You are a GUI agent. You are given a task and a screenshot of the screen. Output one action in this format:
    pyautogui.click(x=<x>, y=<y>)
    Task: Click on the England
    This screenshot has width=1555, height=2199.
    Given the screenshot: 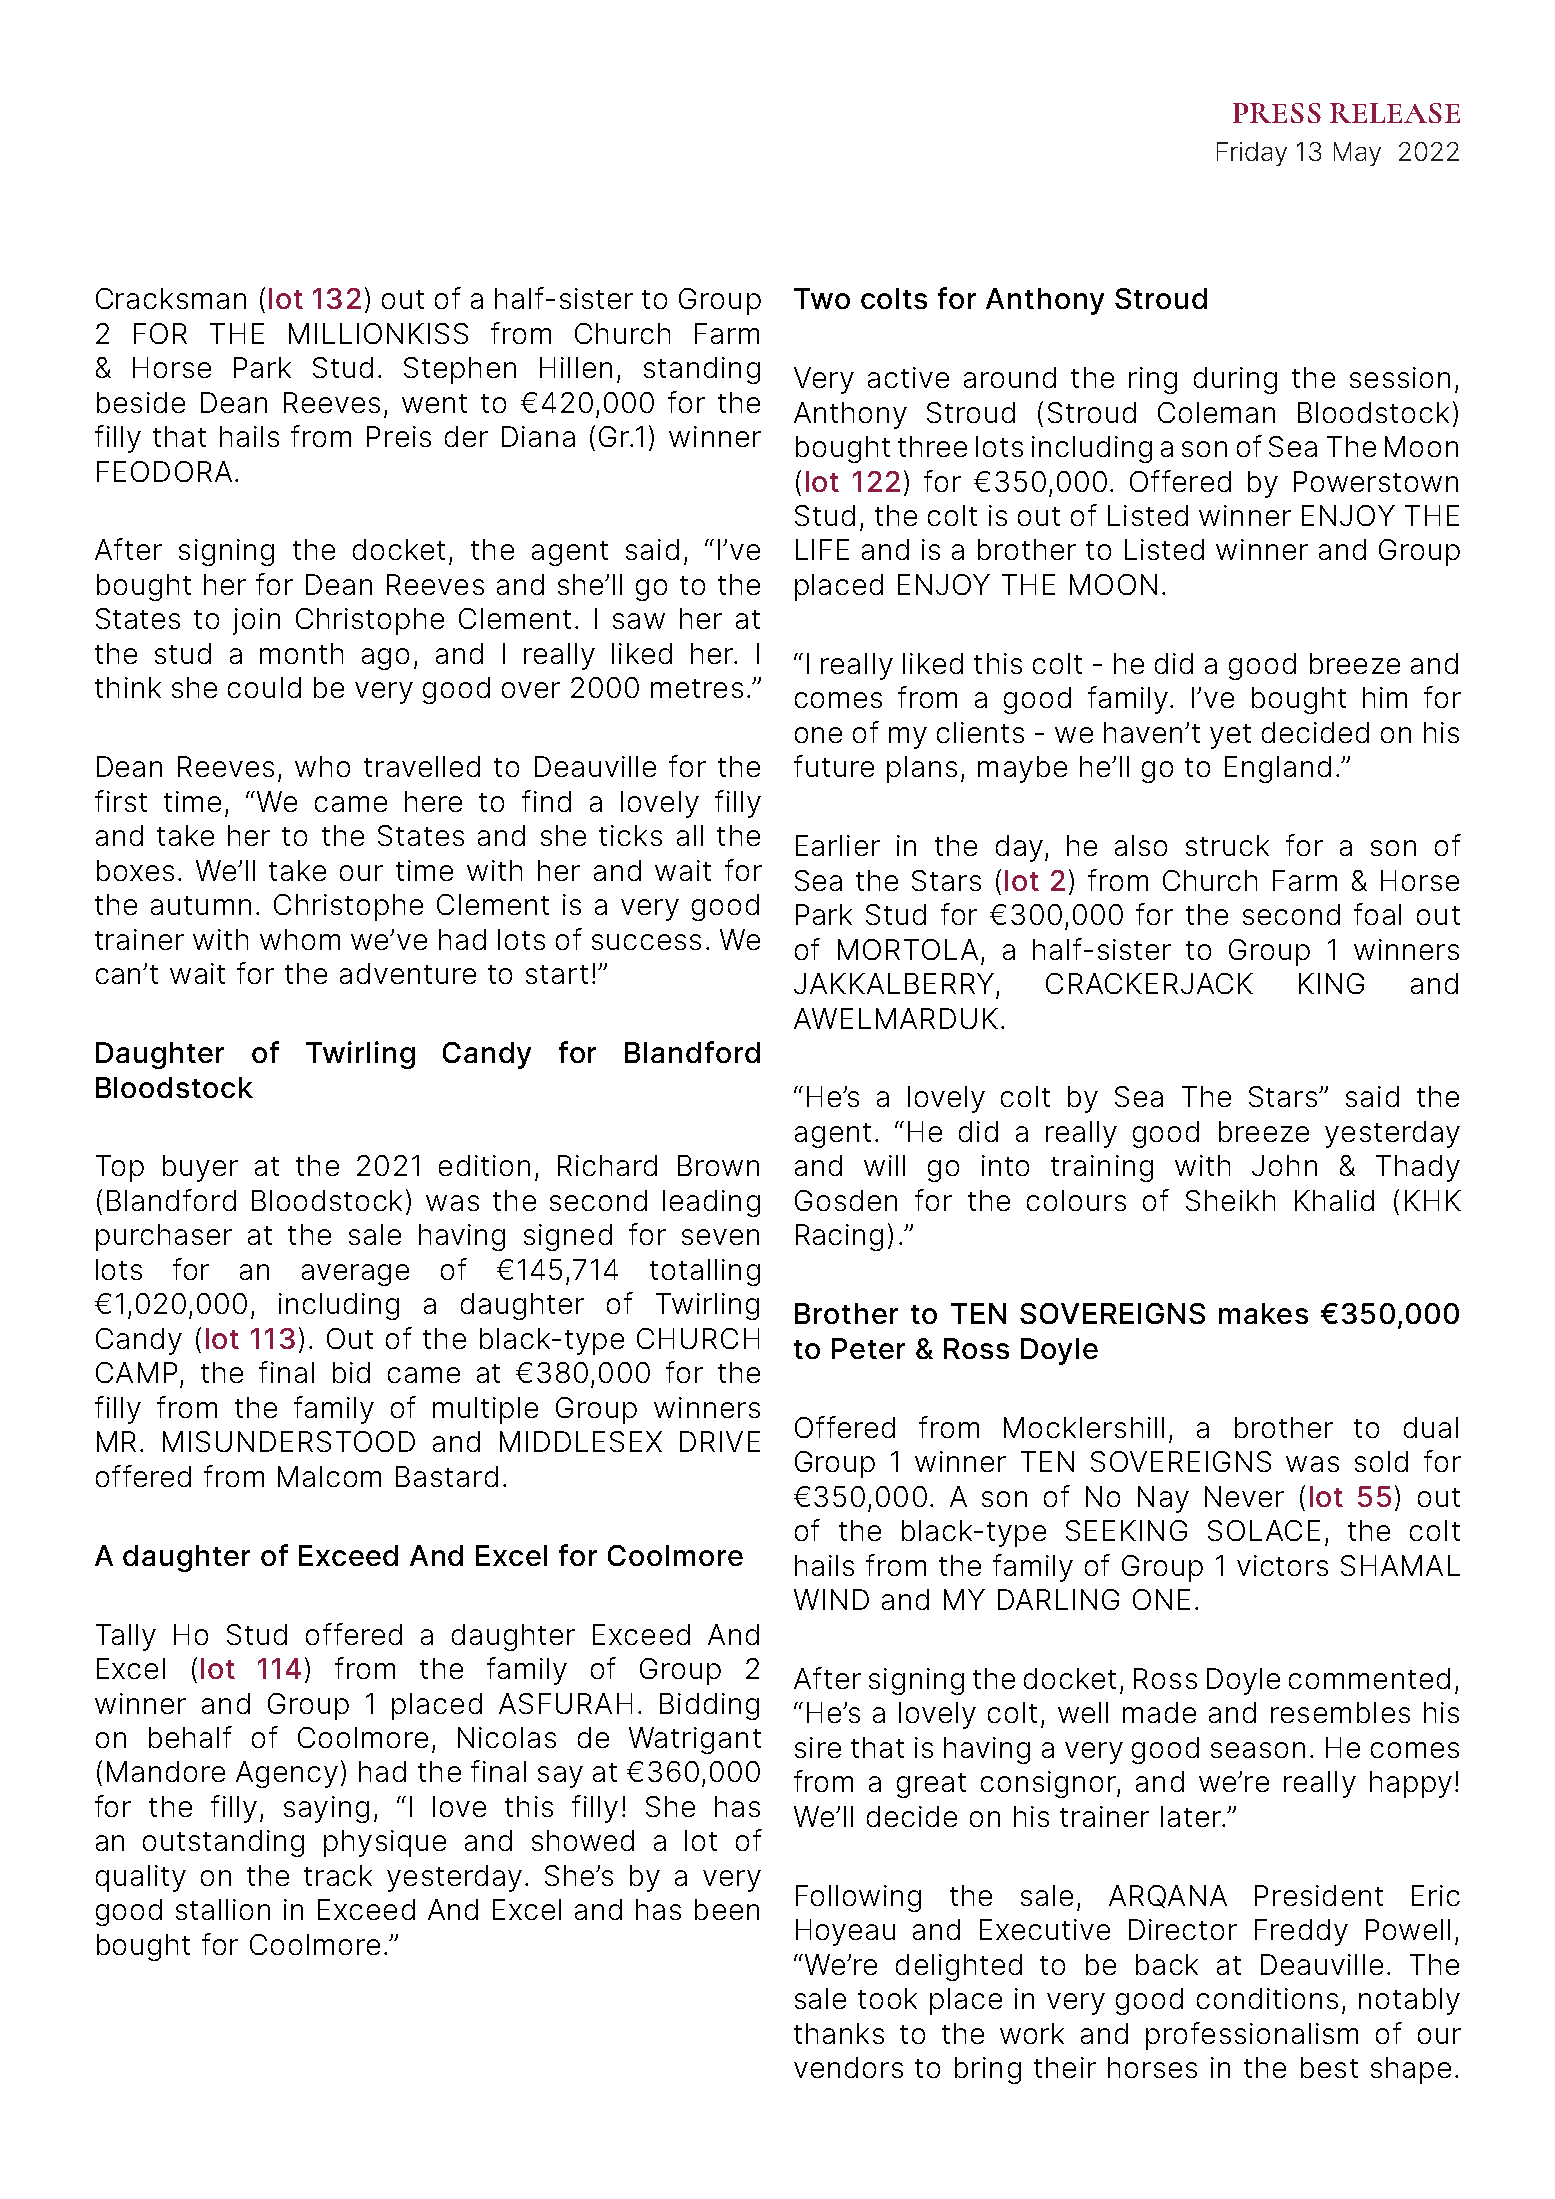 What is the action you would take?
    pyautogui.click(x=1278, y=769)
